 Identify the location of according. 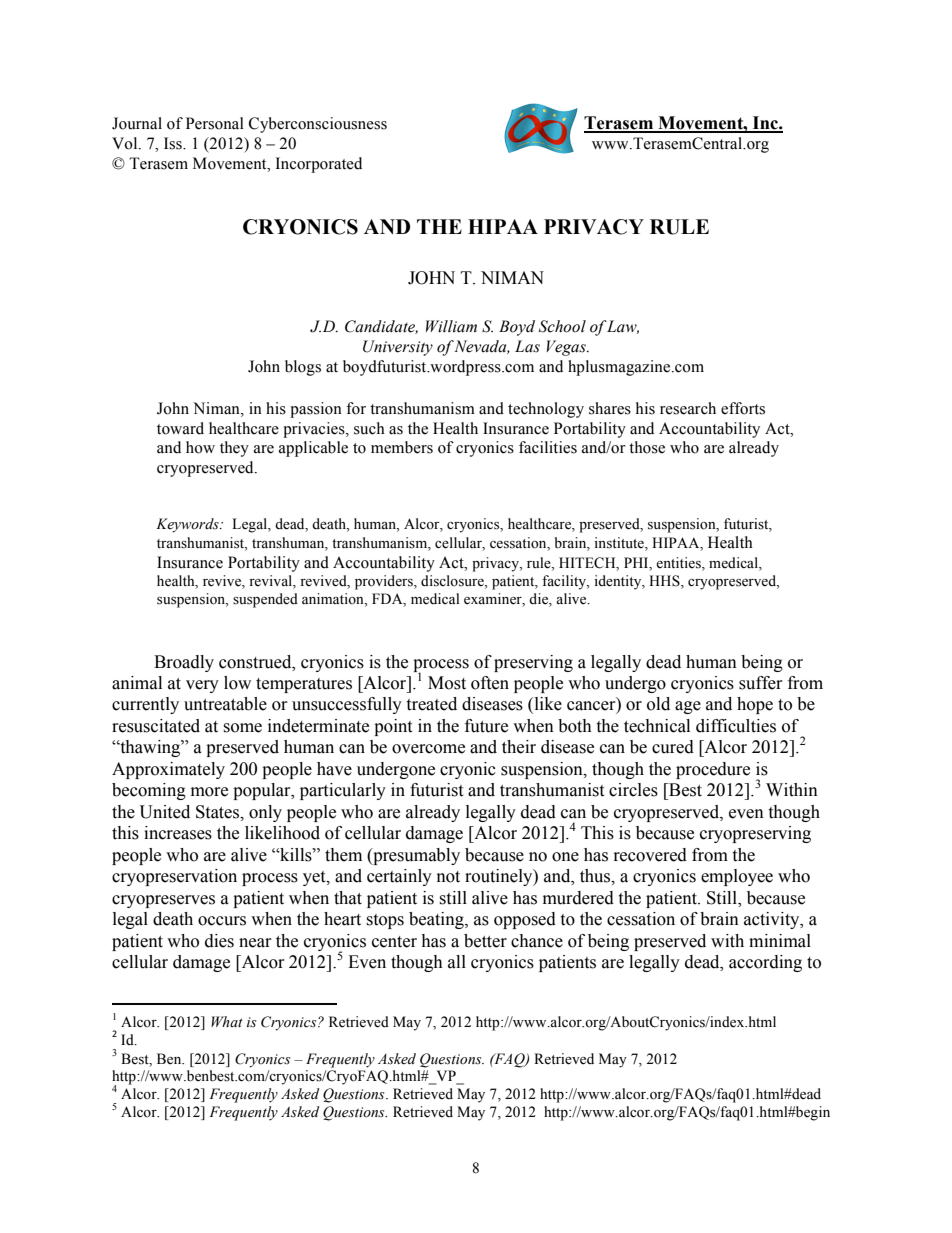
(765, 963).
